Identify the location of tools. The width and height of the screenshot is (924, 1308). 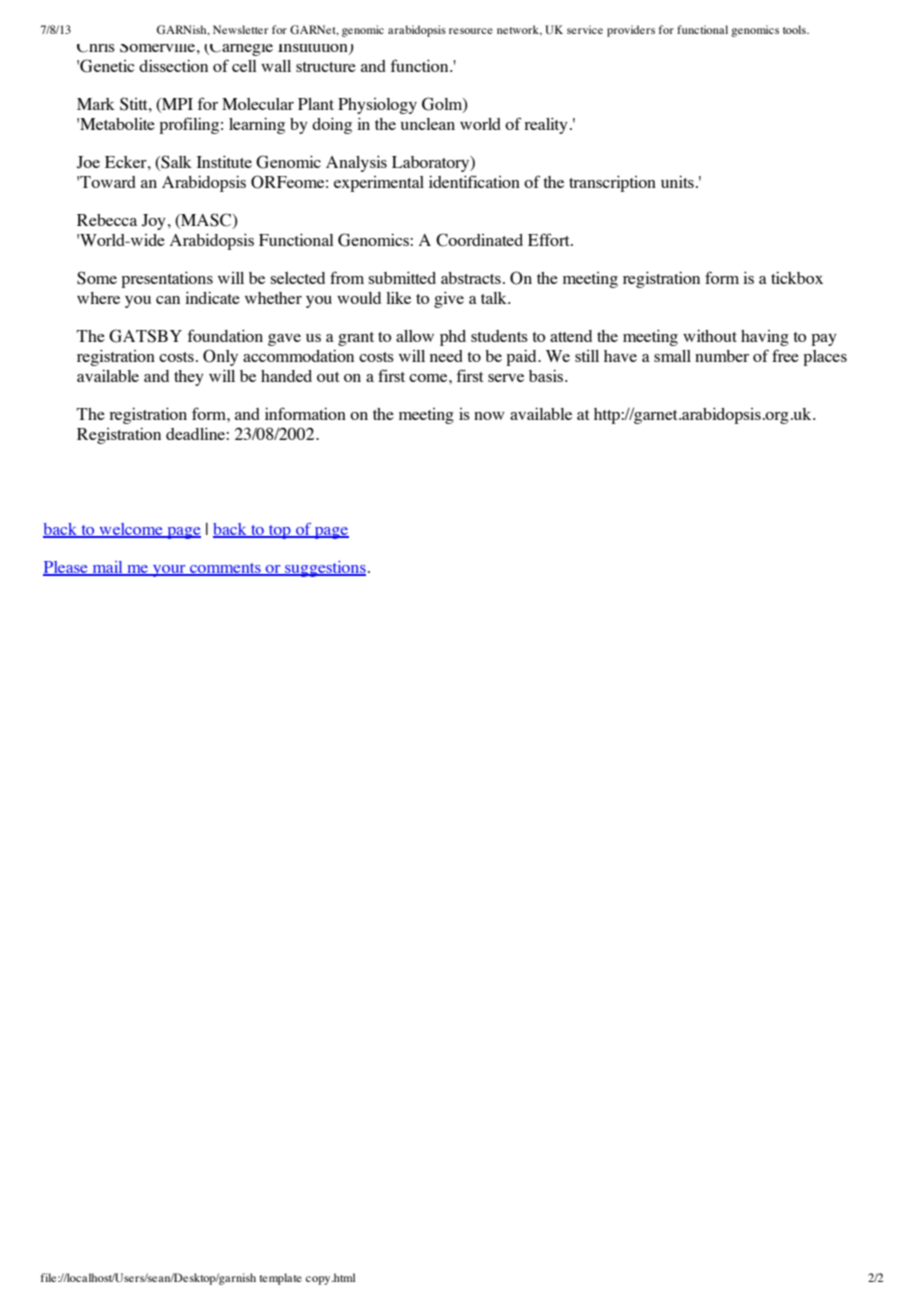
(795, 29).
